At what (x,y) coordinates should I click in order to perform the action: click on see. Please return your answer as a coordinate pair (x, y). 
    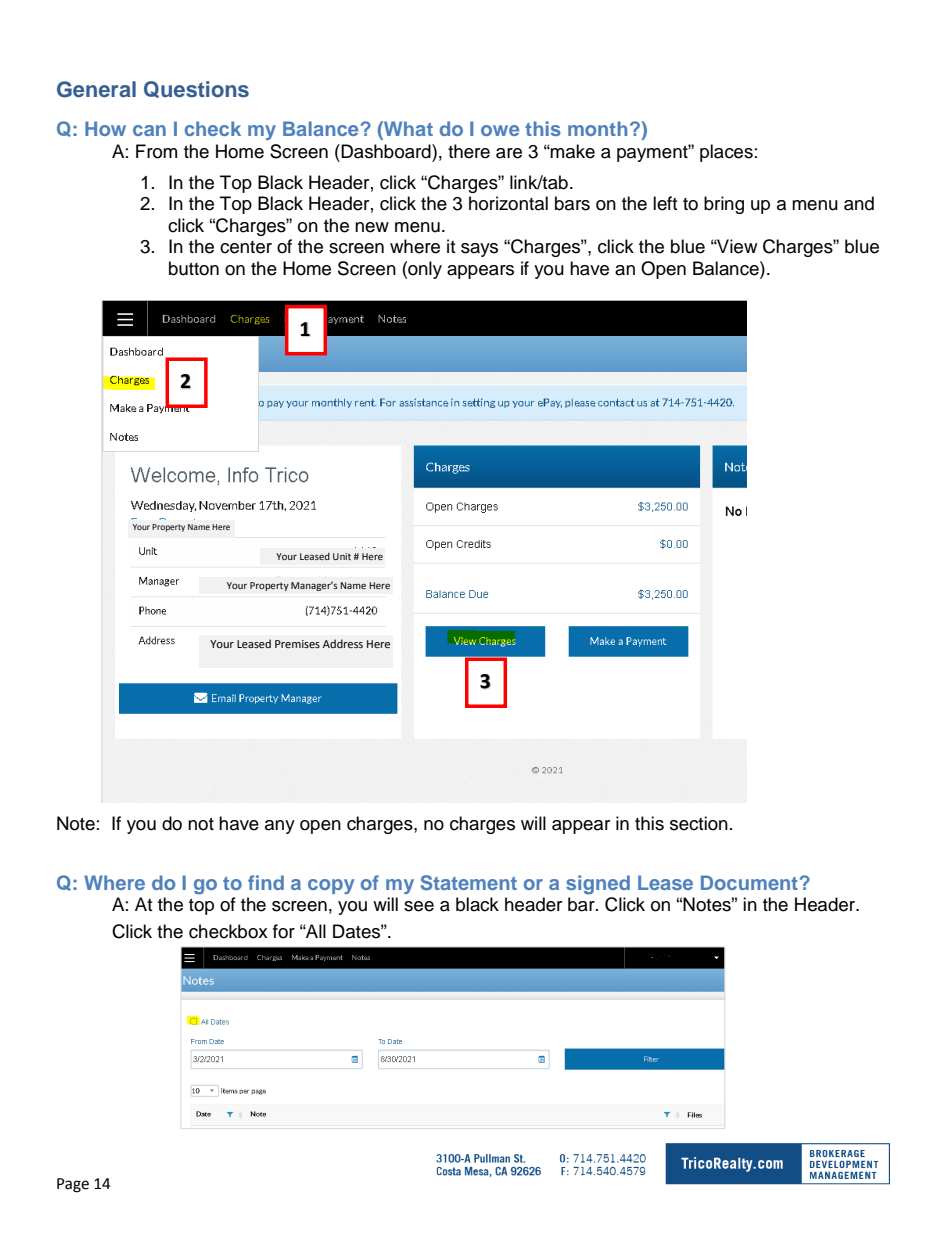
    Looking at the image, I should click on (419, 906).
